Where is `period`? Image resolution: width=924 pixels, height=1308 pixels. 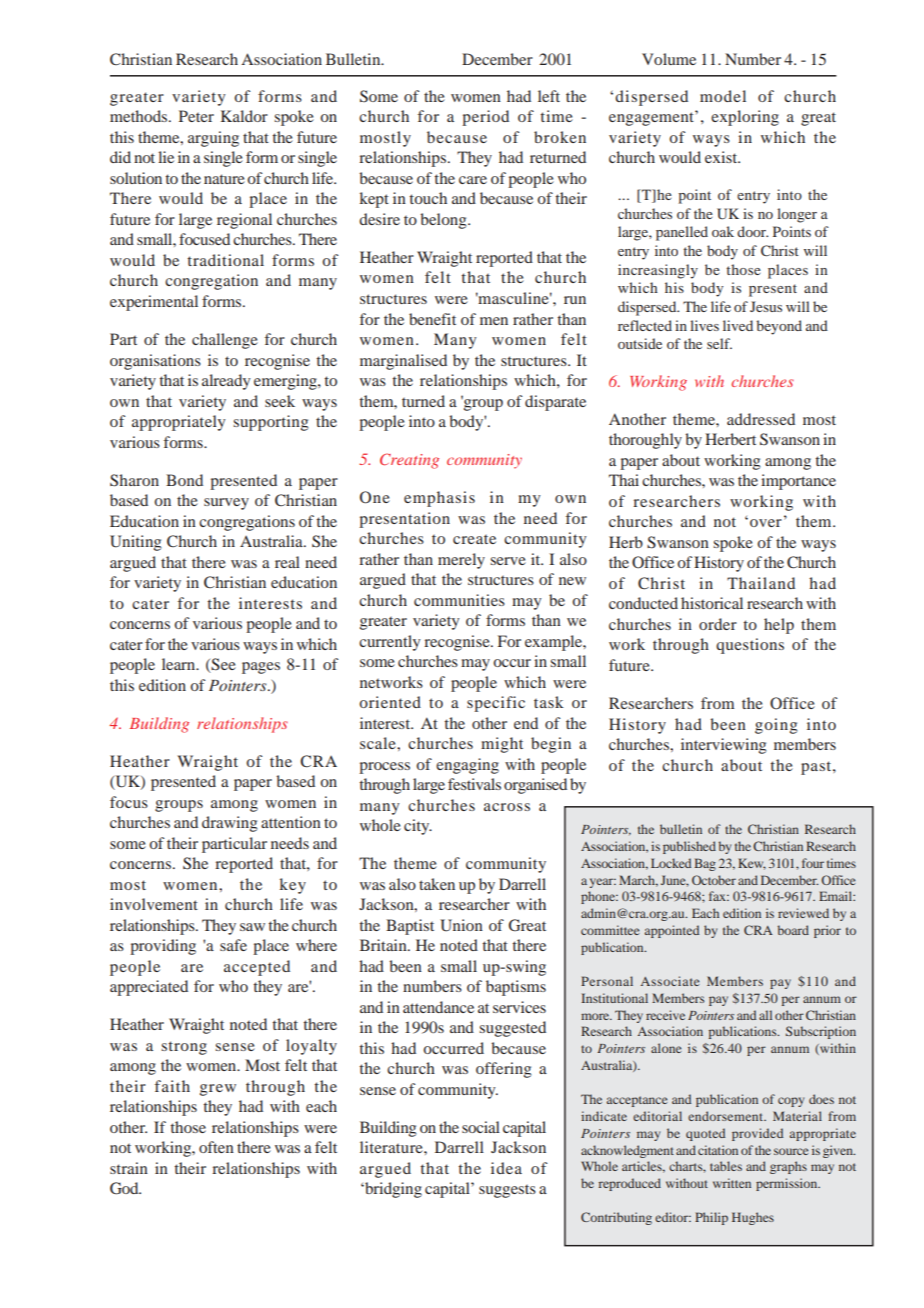 period is located at coordinates (485, 118).
